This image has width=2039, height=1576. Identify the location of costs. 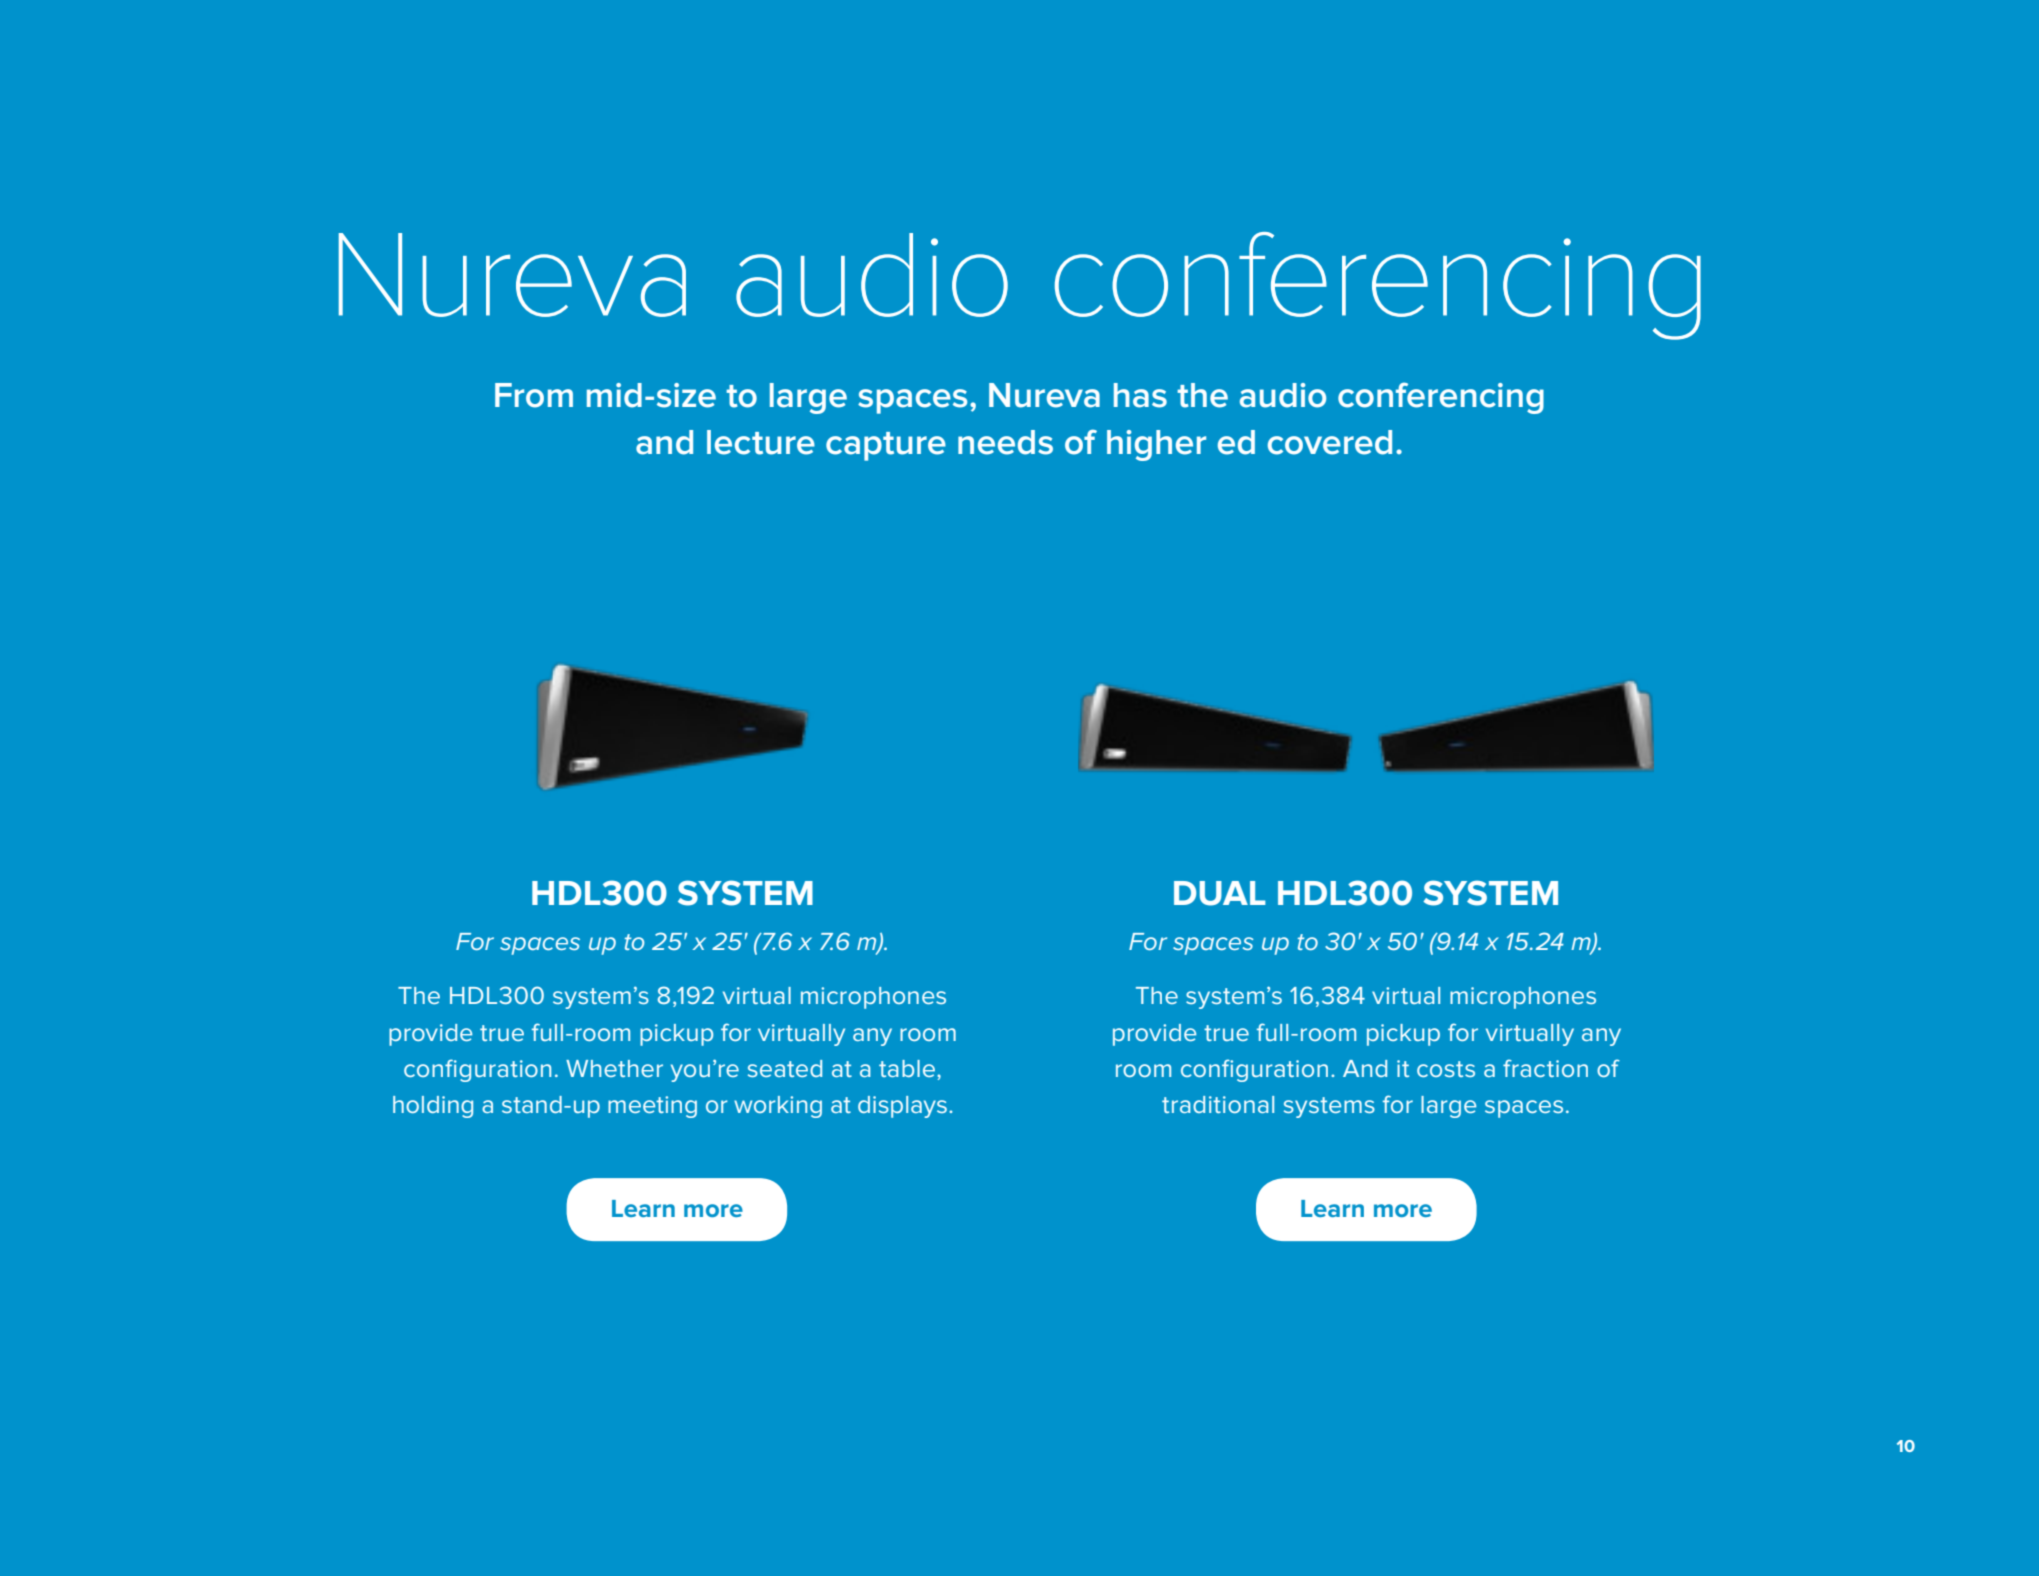
(1446, 1069).
